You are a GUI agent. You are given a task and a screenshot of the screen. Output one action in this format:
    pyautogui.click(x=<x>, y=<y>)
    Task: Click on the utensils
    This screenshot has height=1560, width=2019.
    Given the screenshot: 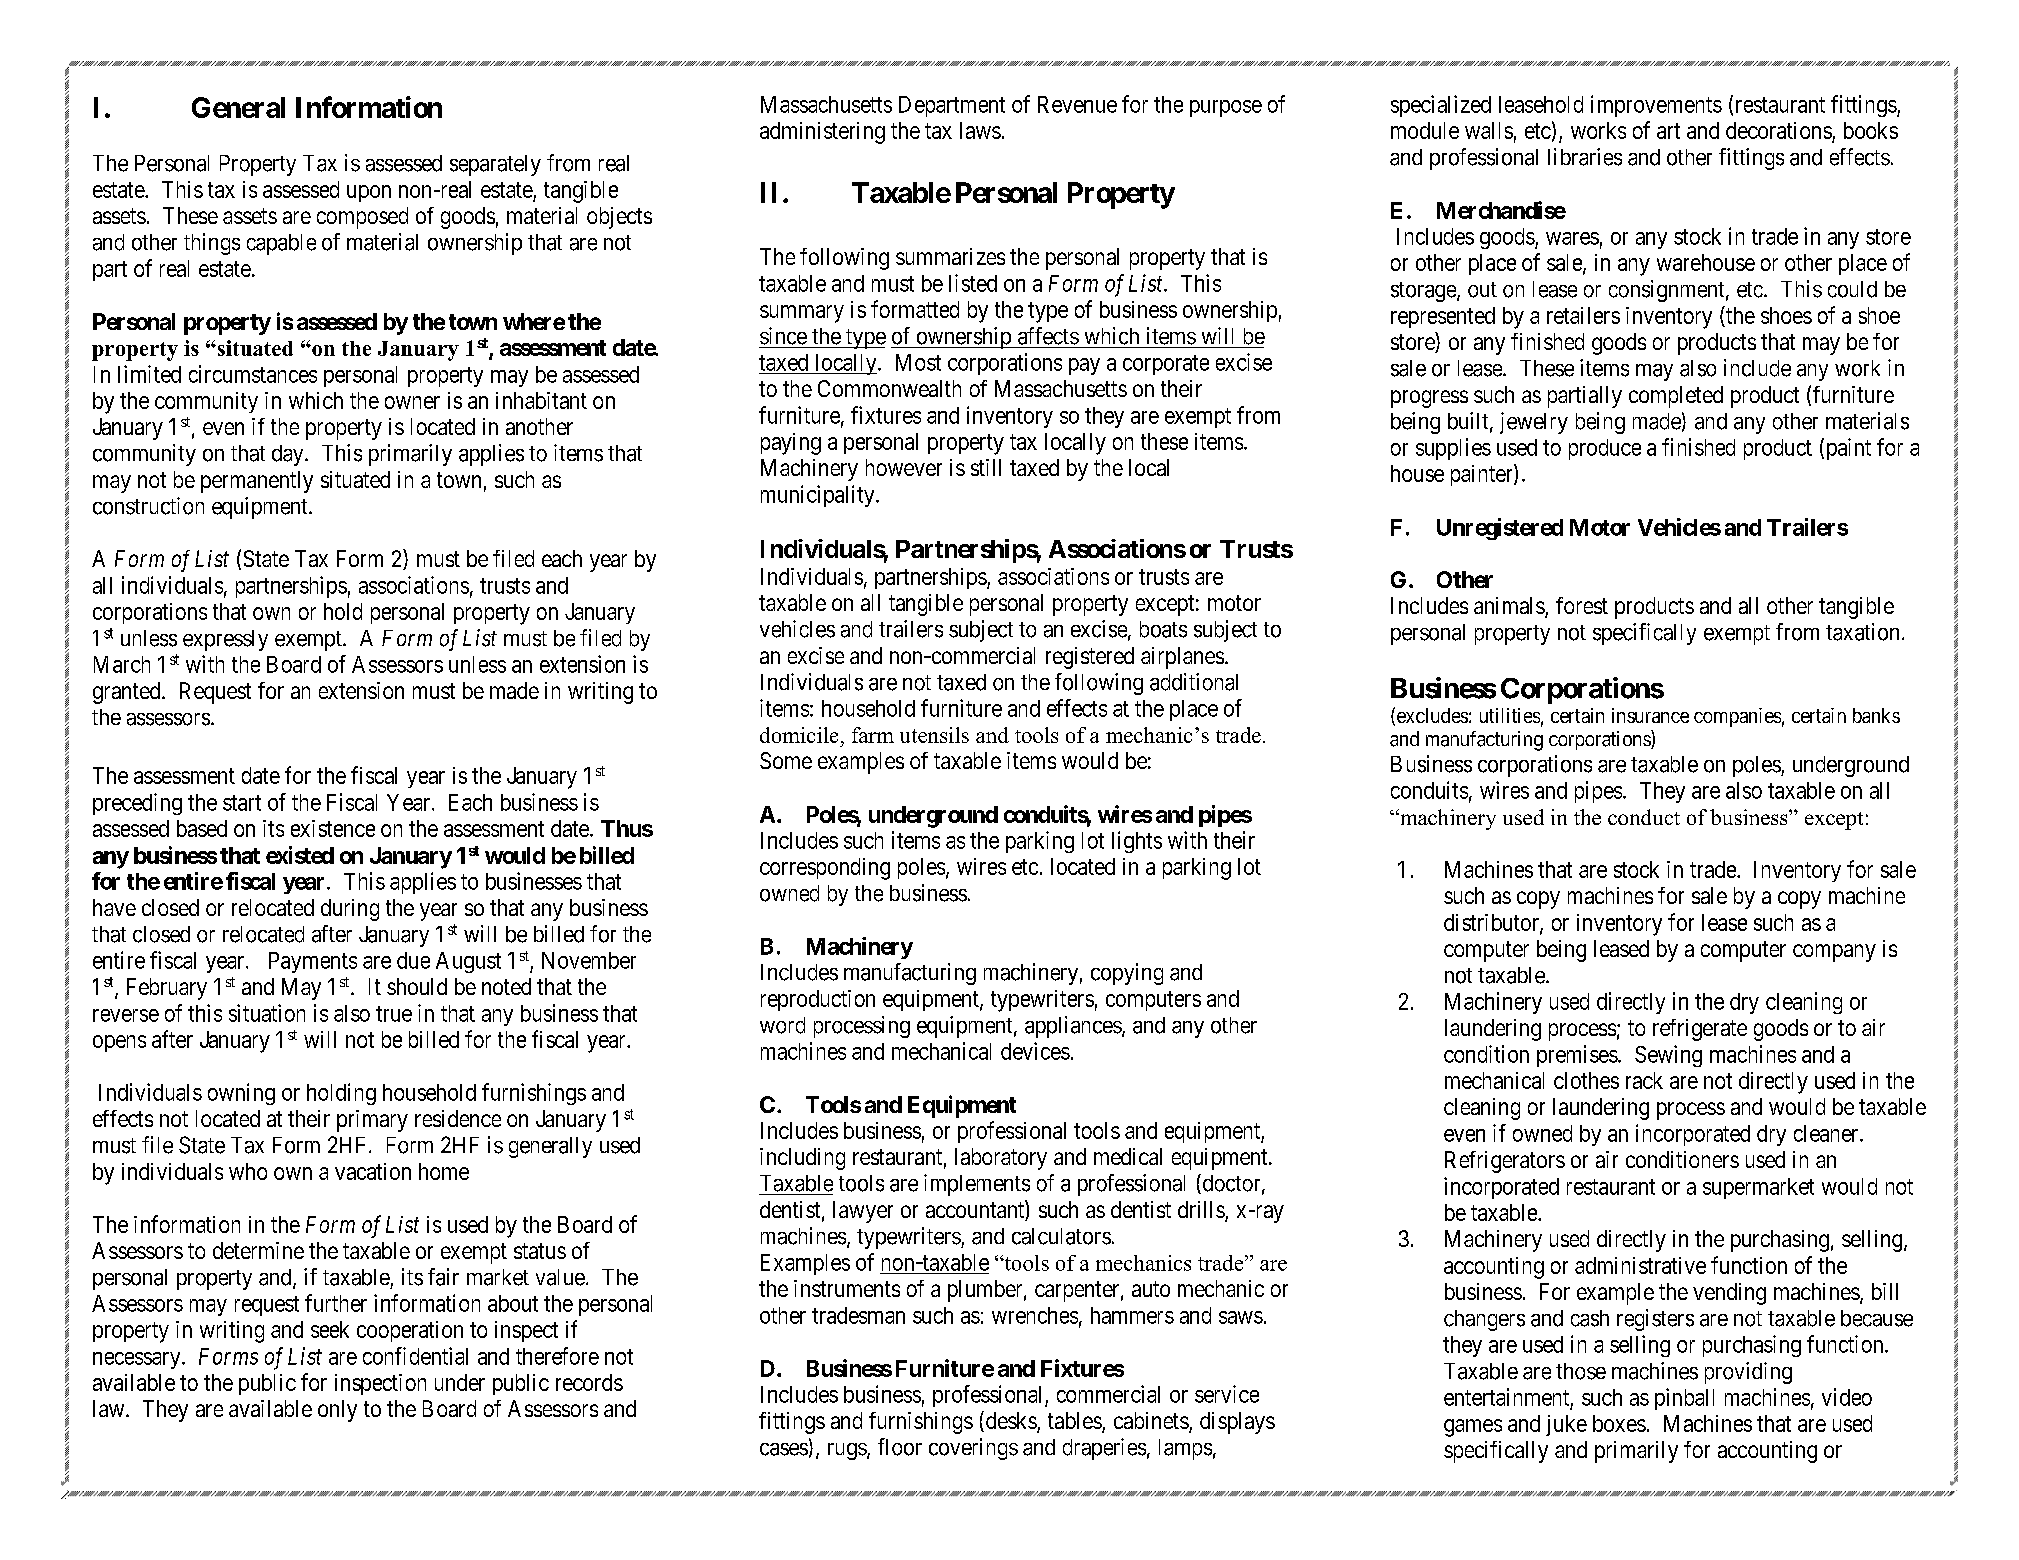 What is the action you would take?
    pyautogui.click(x=934, y=735)
